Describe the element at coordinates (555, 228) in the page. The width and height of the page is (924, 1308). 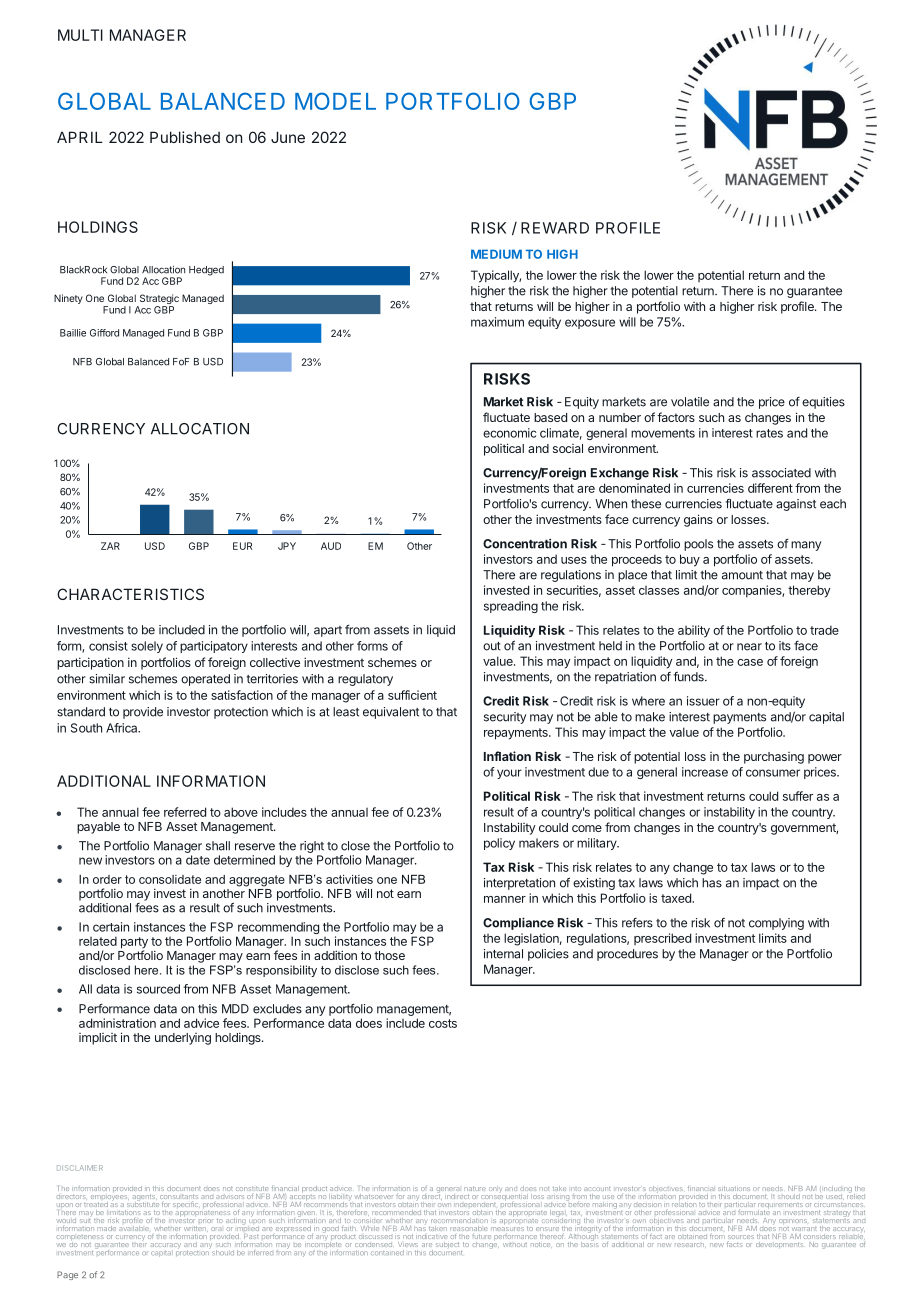
I see `REWARD` at that location.
